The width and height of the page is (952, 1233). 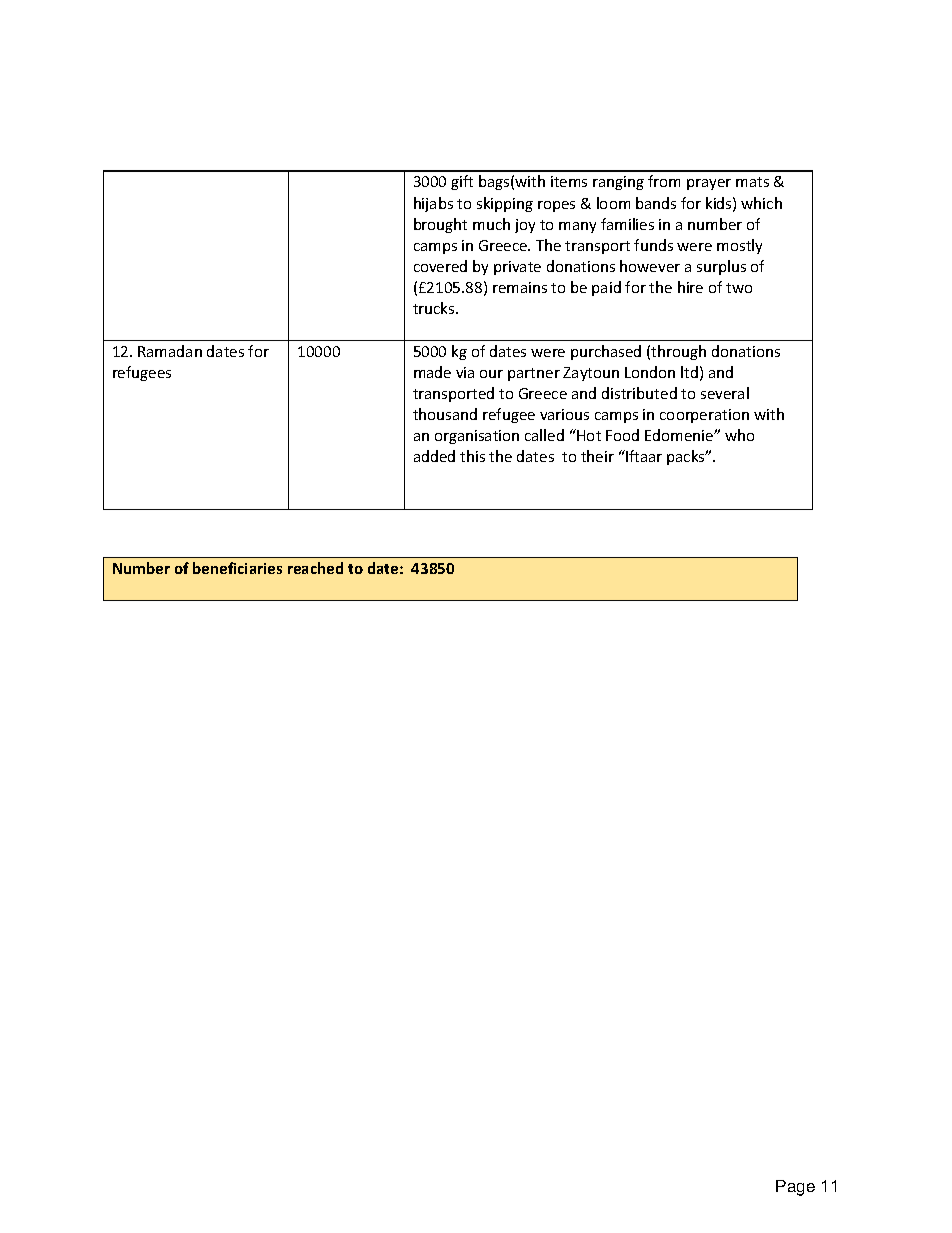 What do you see at coordinates (472, 456) in the page?
I see `this` at bounding box center [472, 456].
